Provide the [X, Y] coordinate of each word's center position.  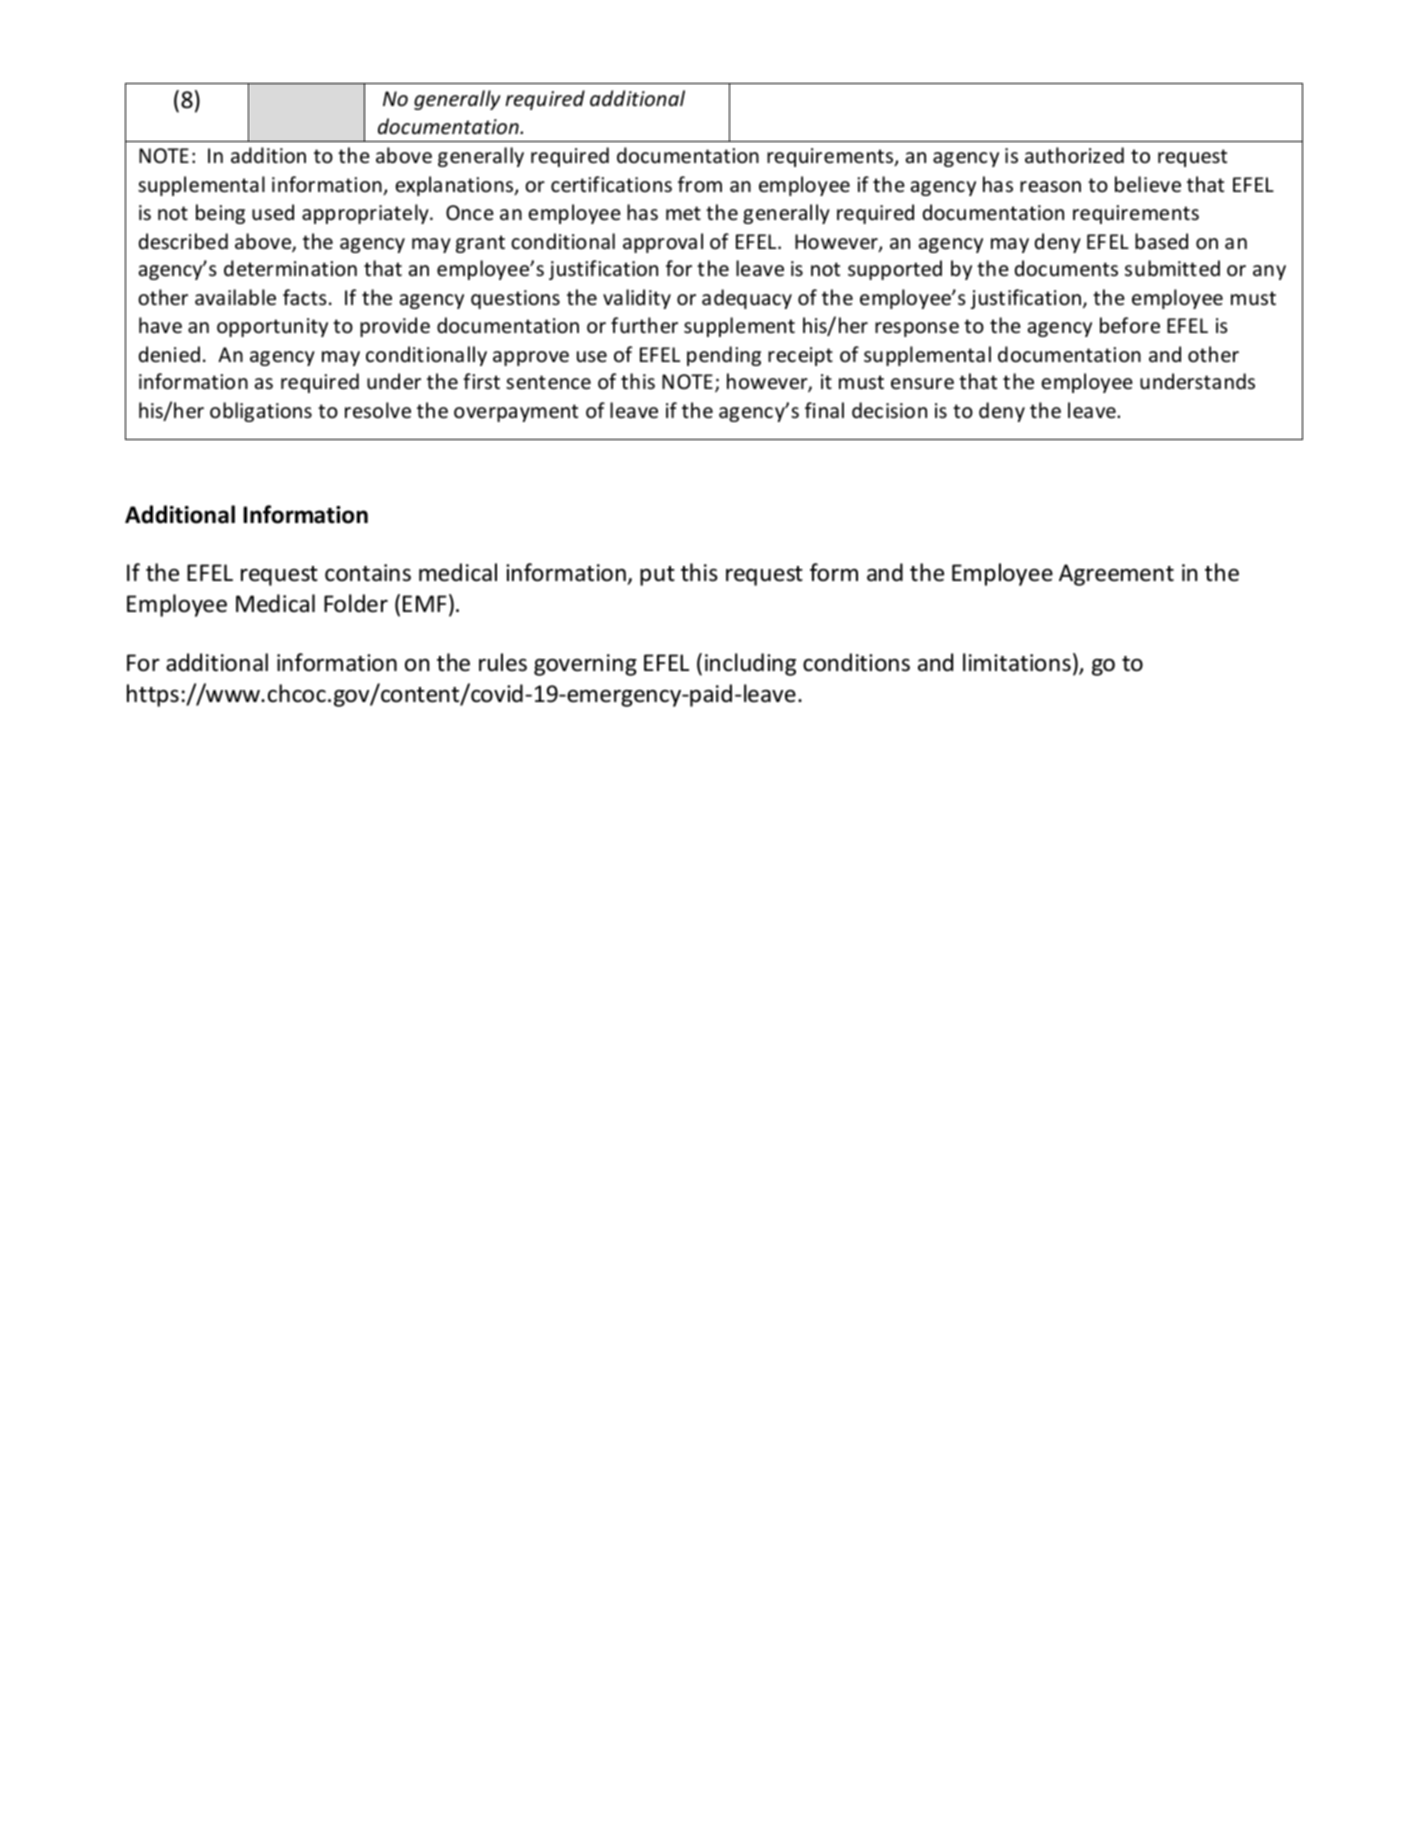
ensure [922, 384]
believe [1148, 184]
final [824, 410]
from [700, 184]
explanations [455, 186]
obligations [261, 412]
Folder [356, 603]
